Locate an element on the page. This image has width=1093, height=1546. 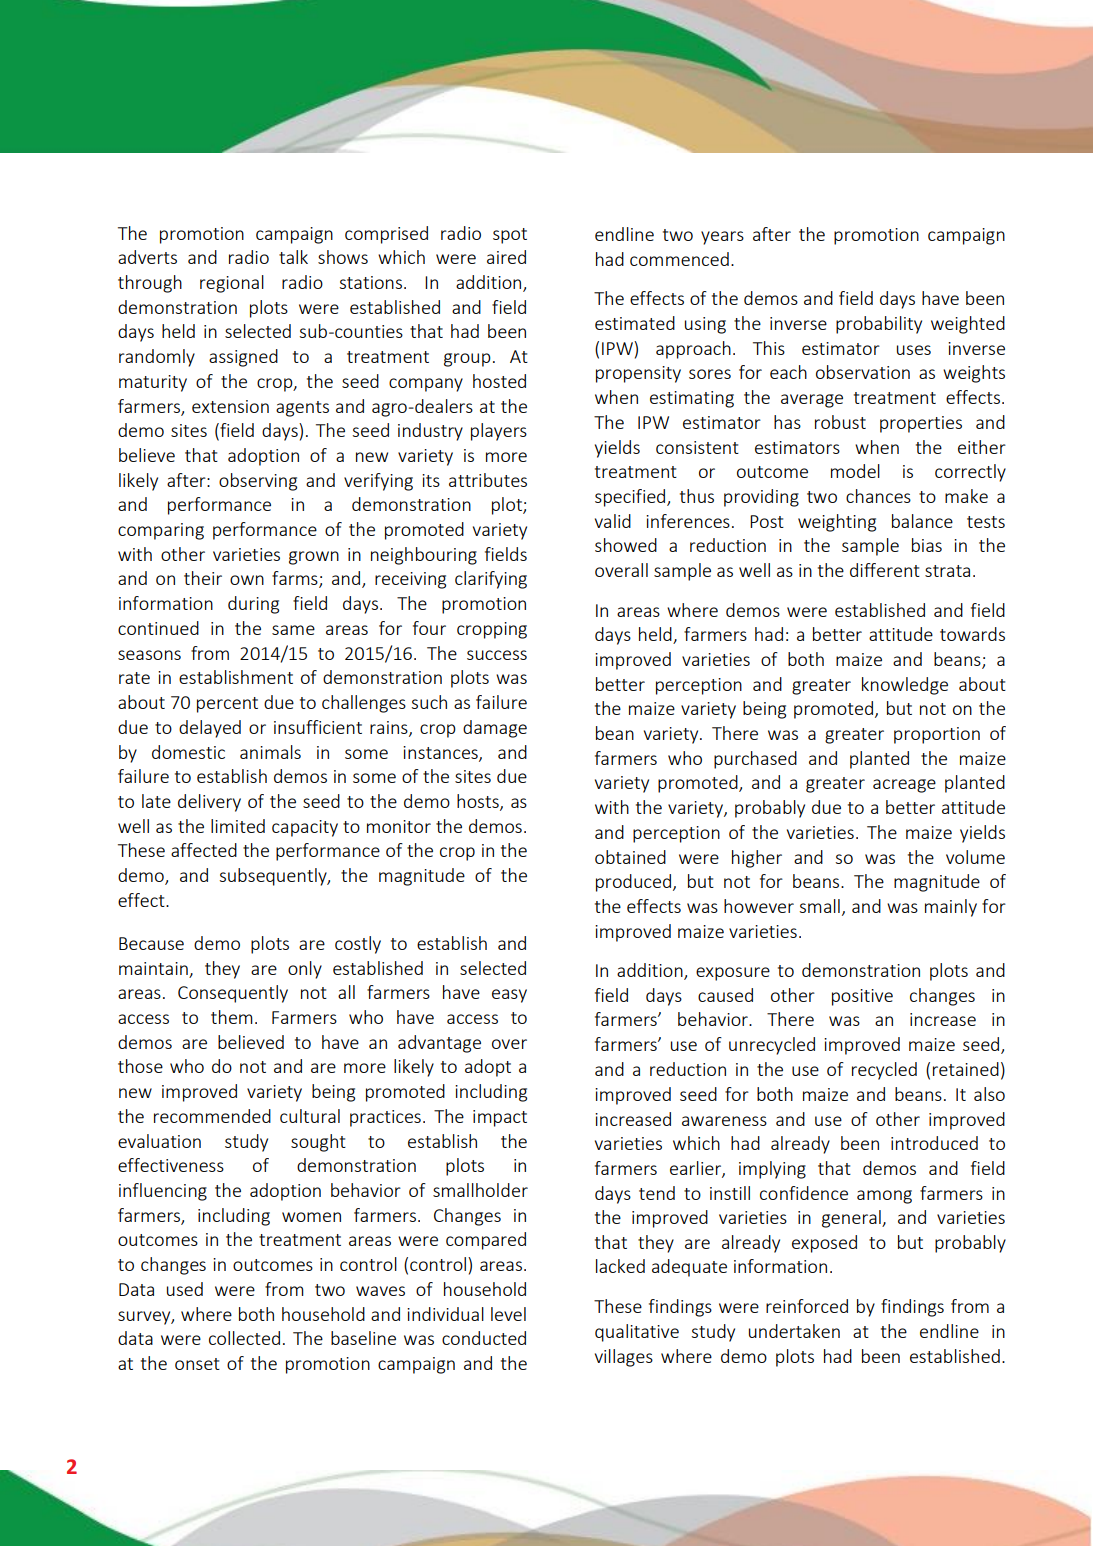
regional is located at coordinates (232, 284).
